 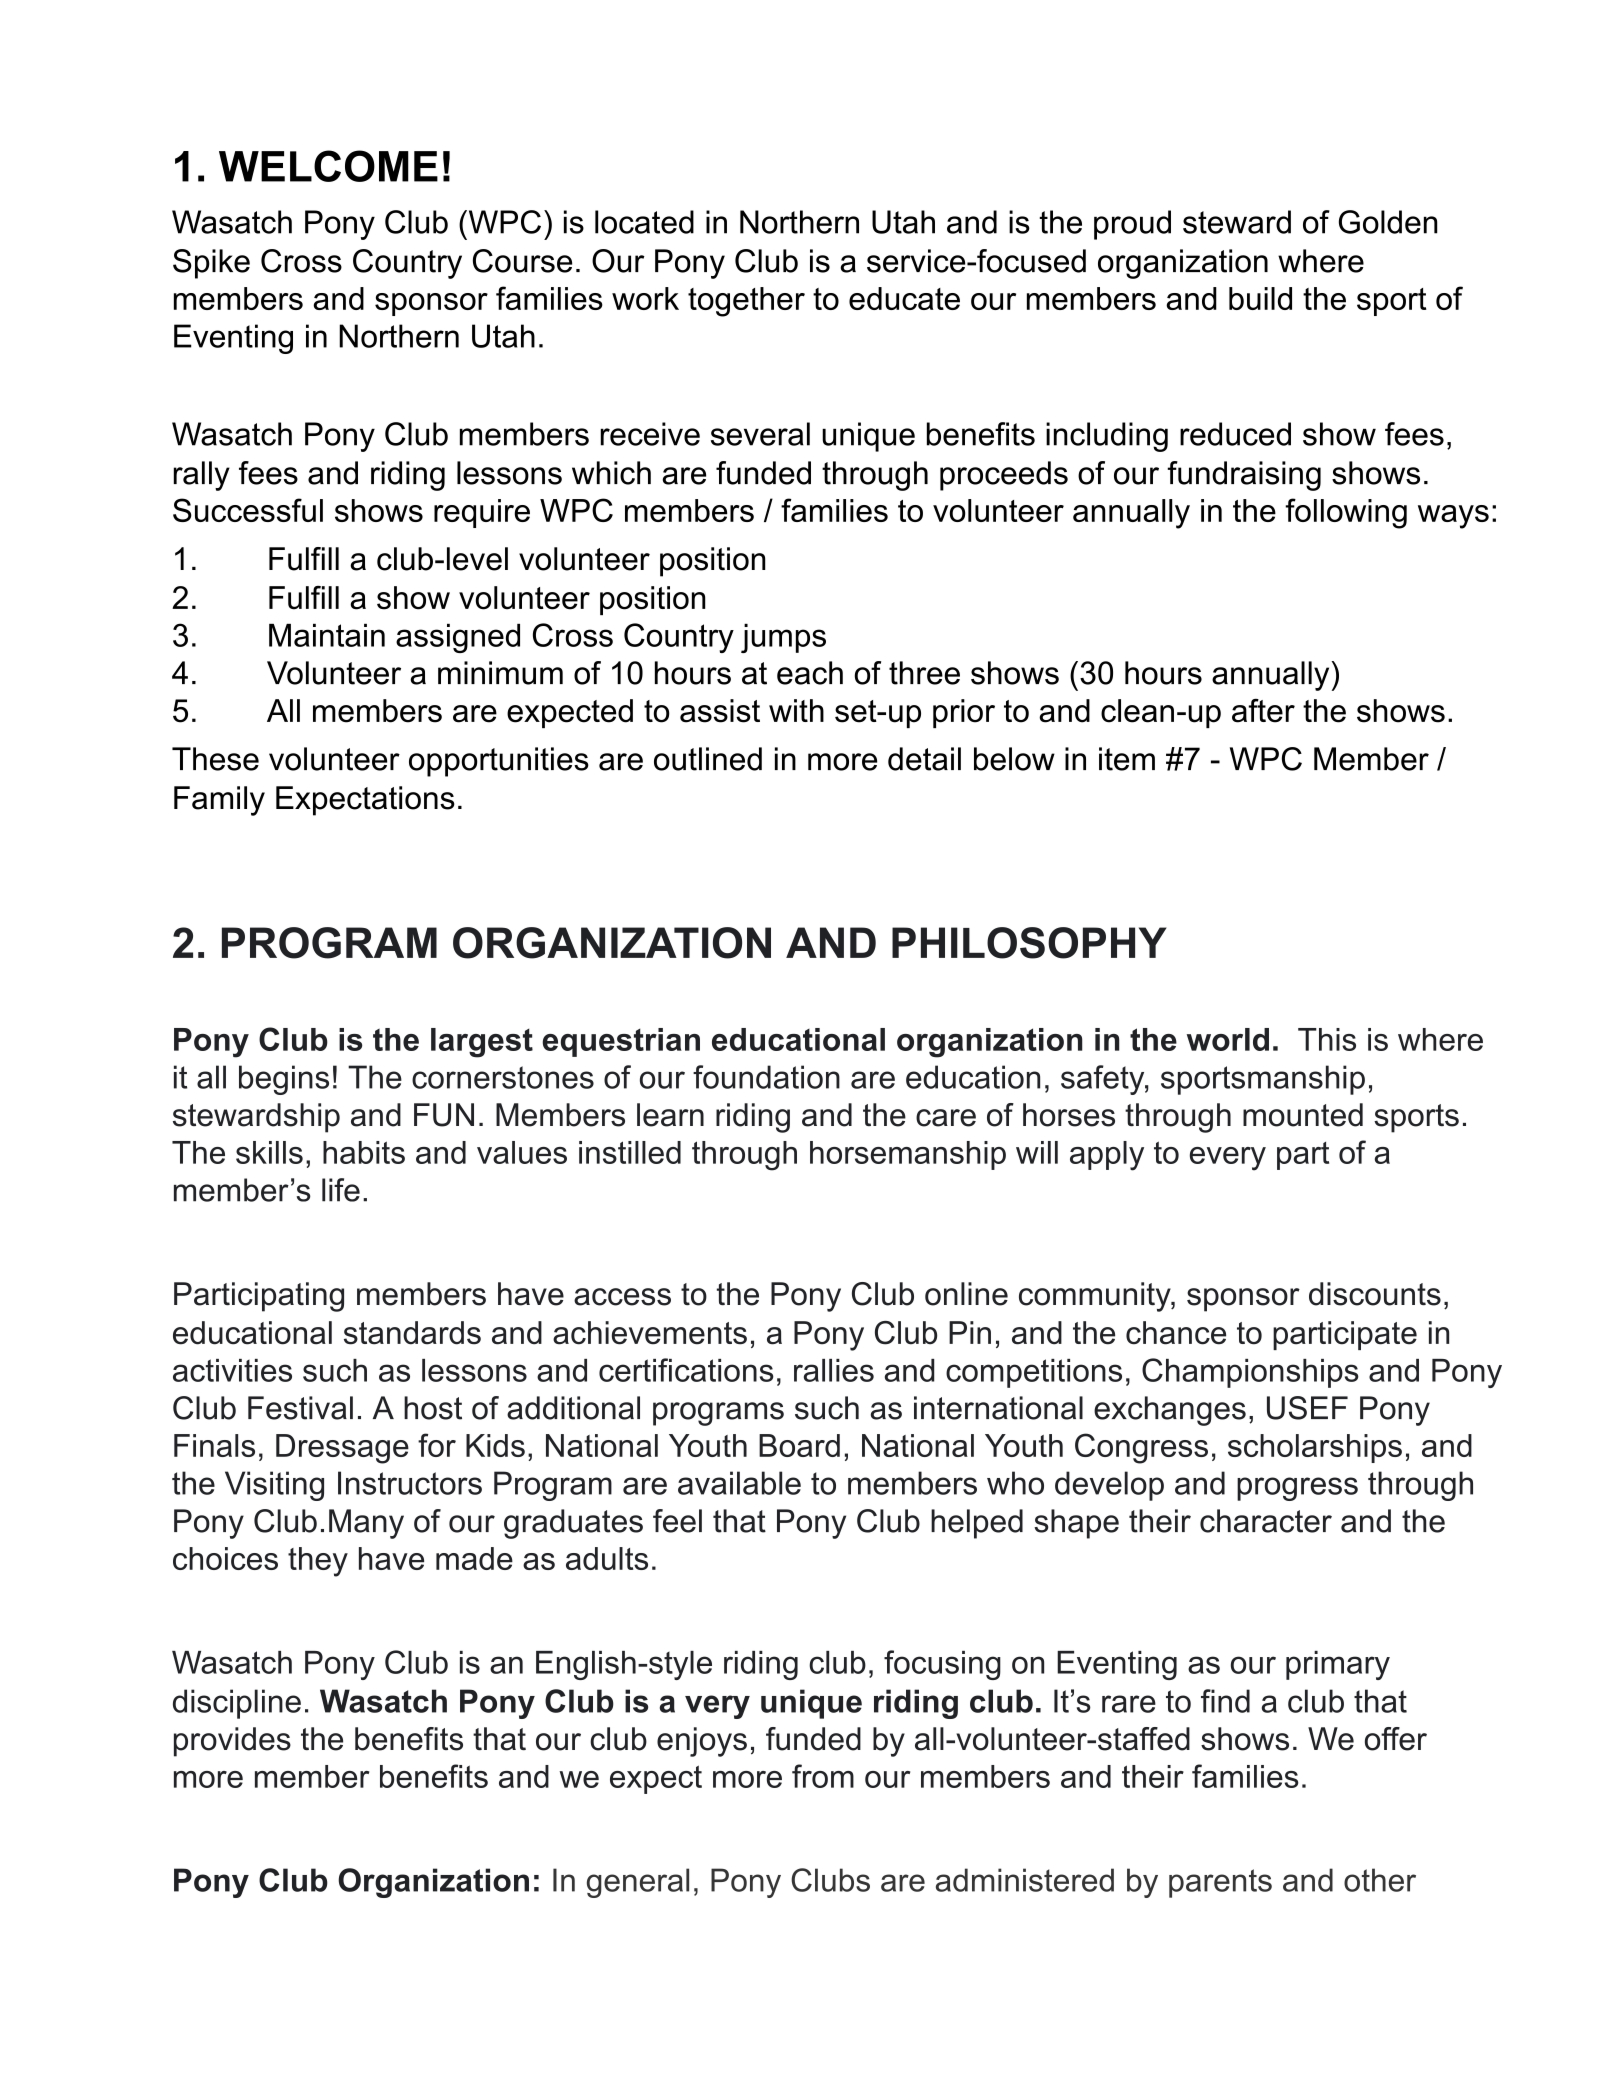 I want to click on life, so click(x=341, y=1190).
